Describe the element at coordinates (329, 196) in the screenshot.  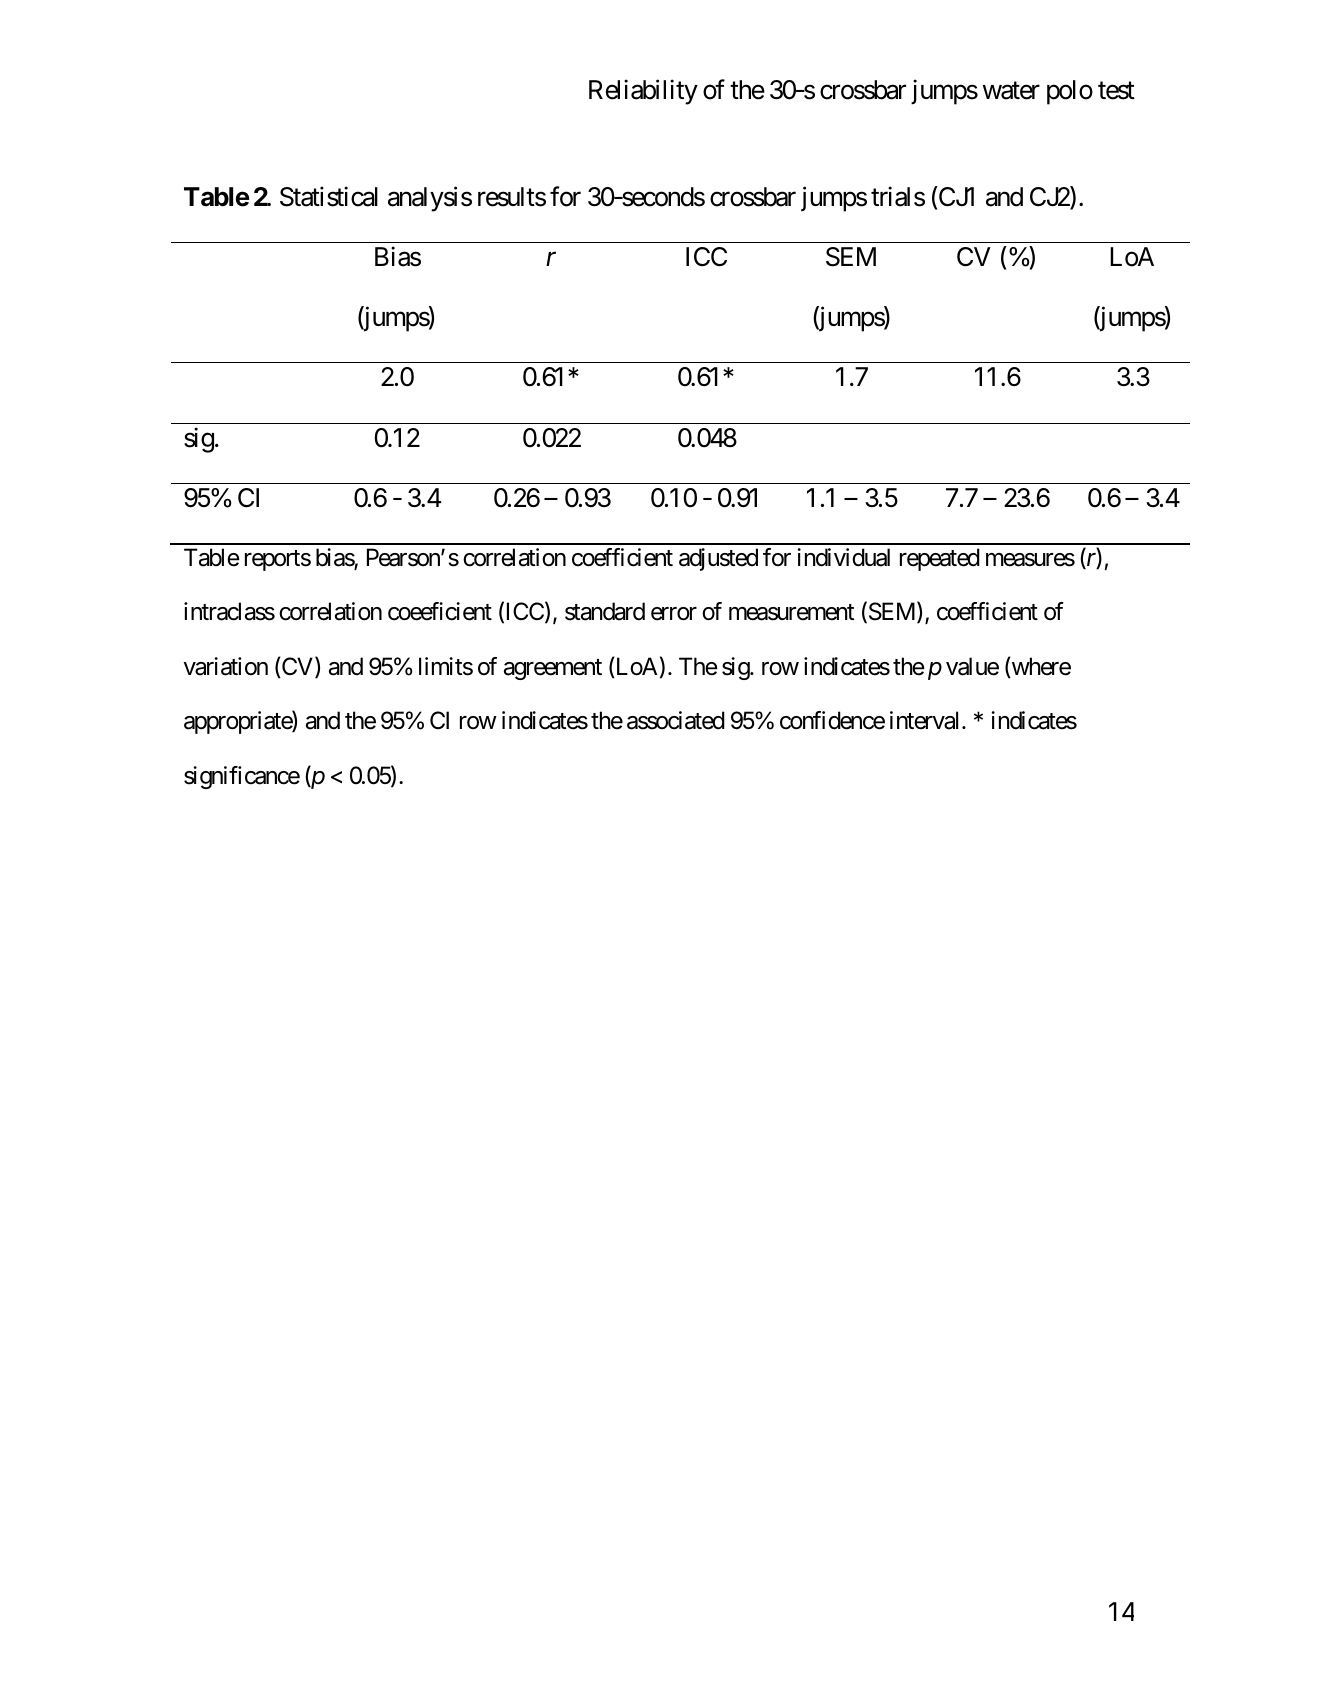
I see `Statistical` at that location.
